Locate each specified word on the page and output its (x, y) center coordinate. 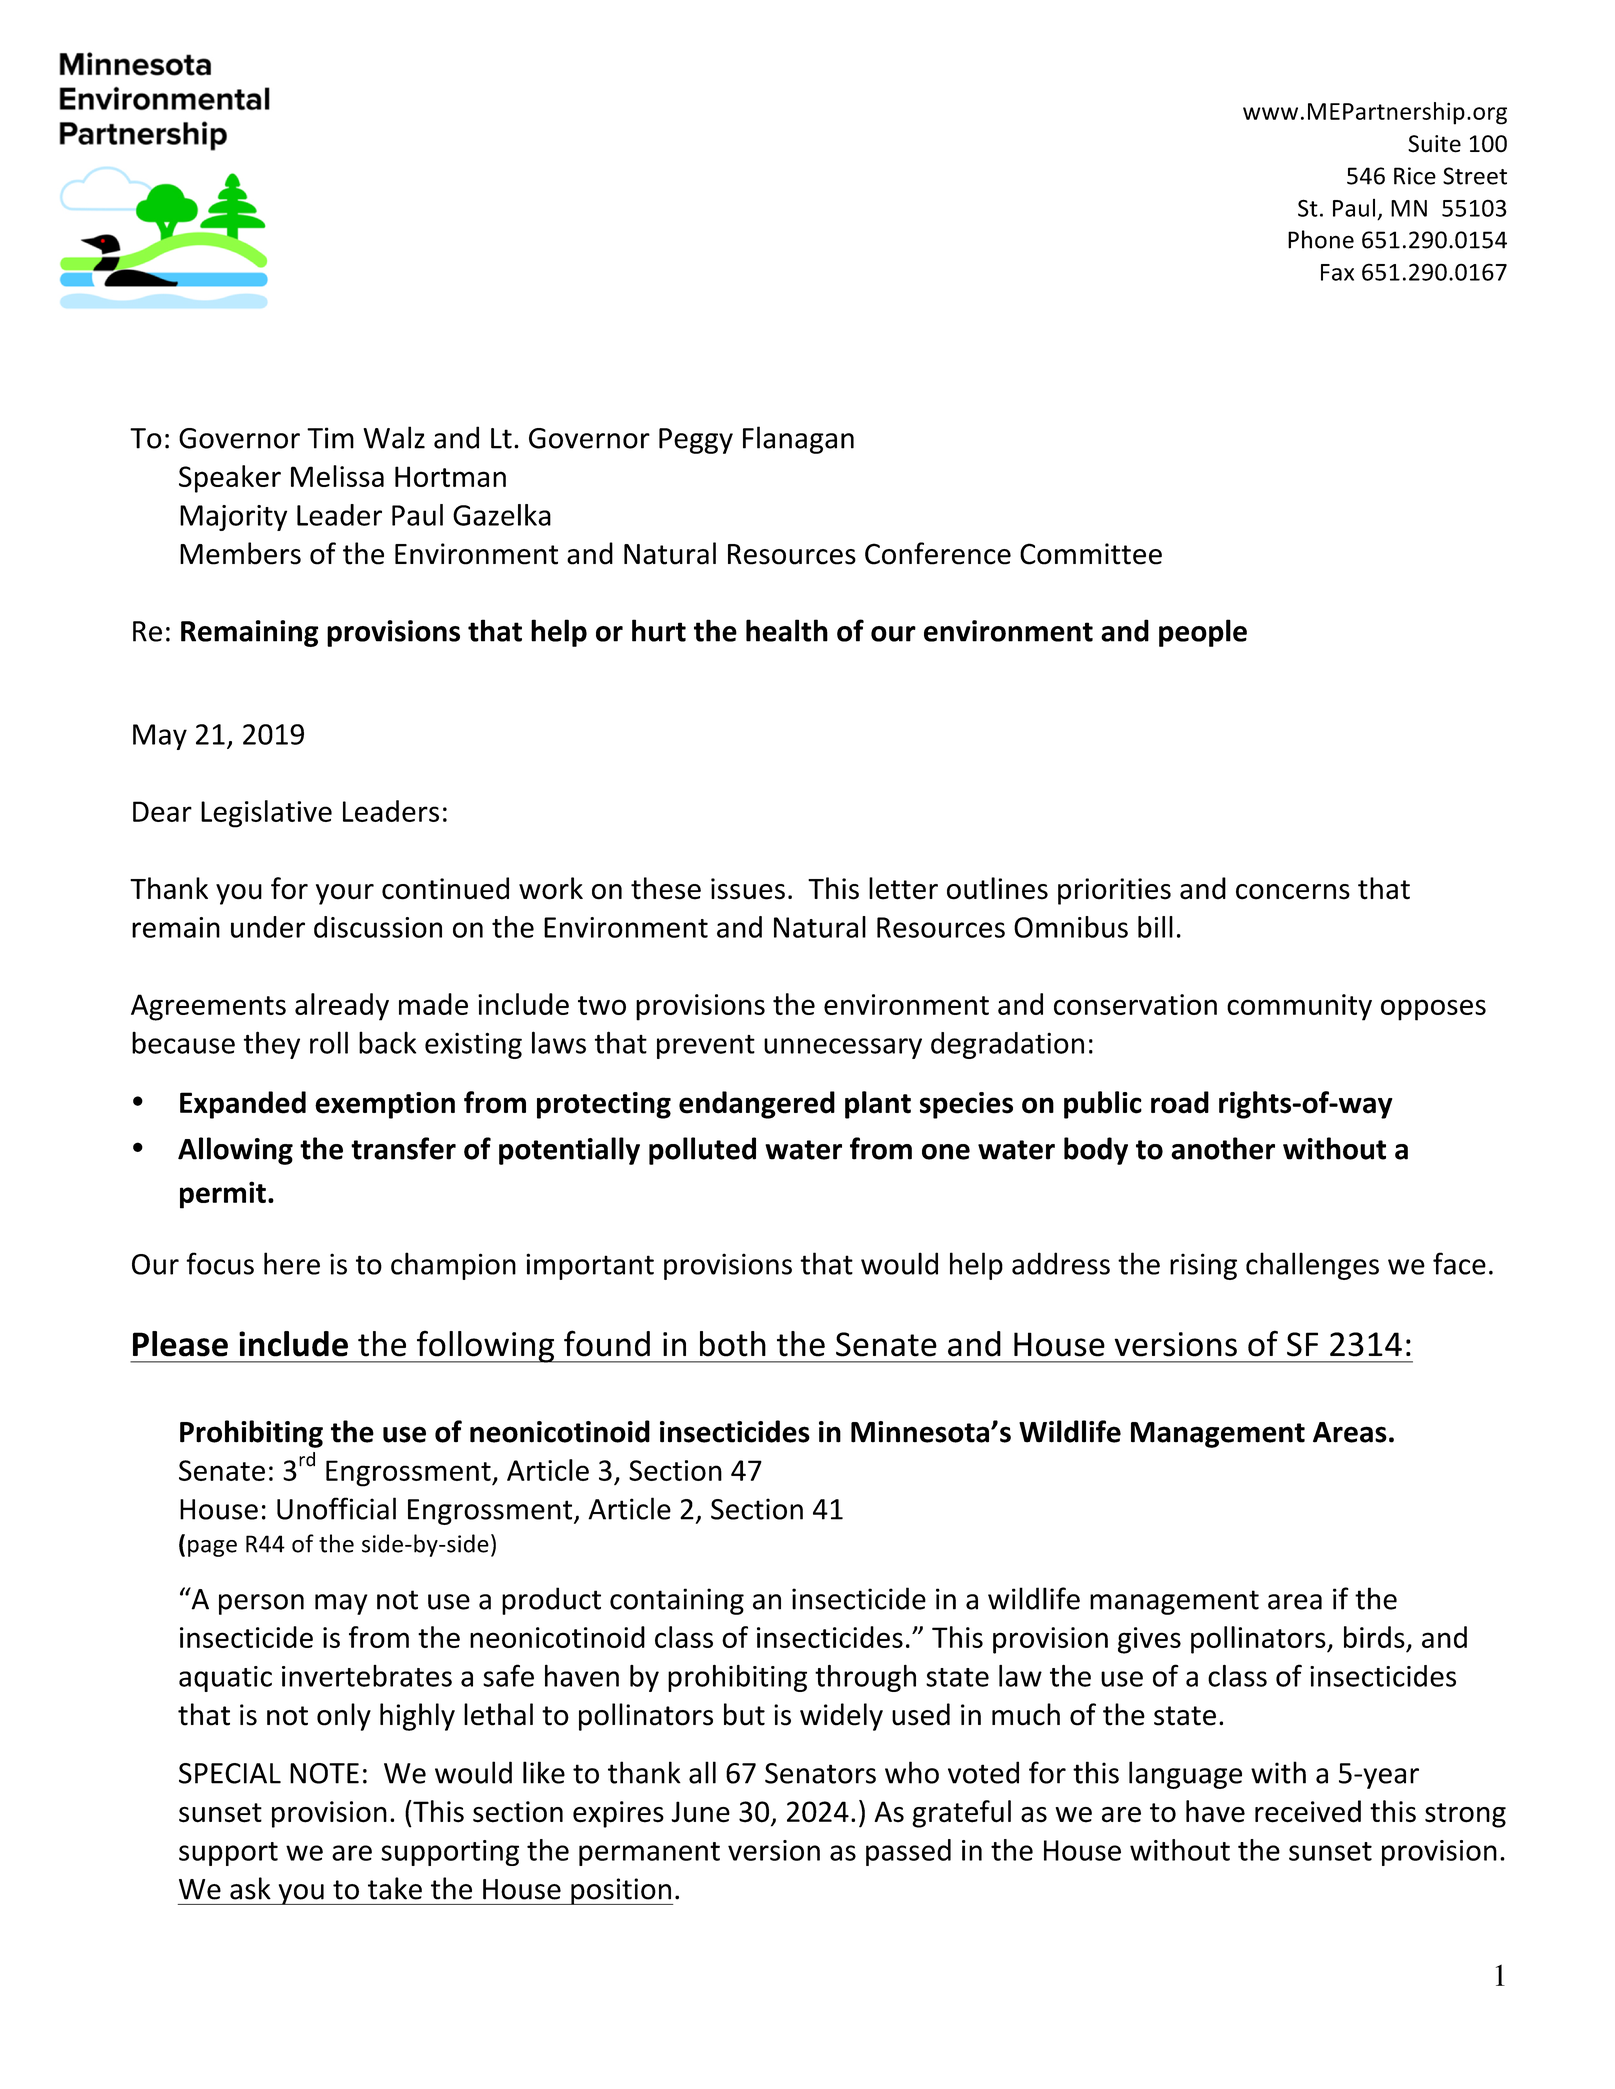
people (1203, 633)
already (342, 1007)
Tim (330, 438)
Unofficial (336, 1508)
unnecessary (843, 1048)
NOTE (324, 1773)
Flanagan (798, 440)
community (1299, 1007)
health (787, 630)
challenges (1312, 1266)
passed (908, 1852)
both (733, 1344)
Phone (1321, 239)
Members (240, 553)
